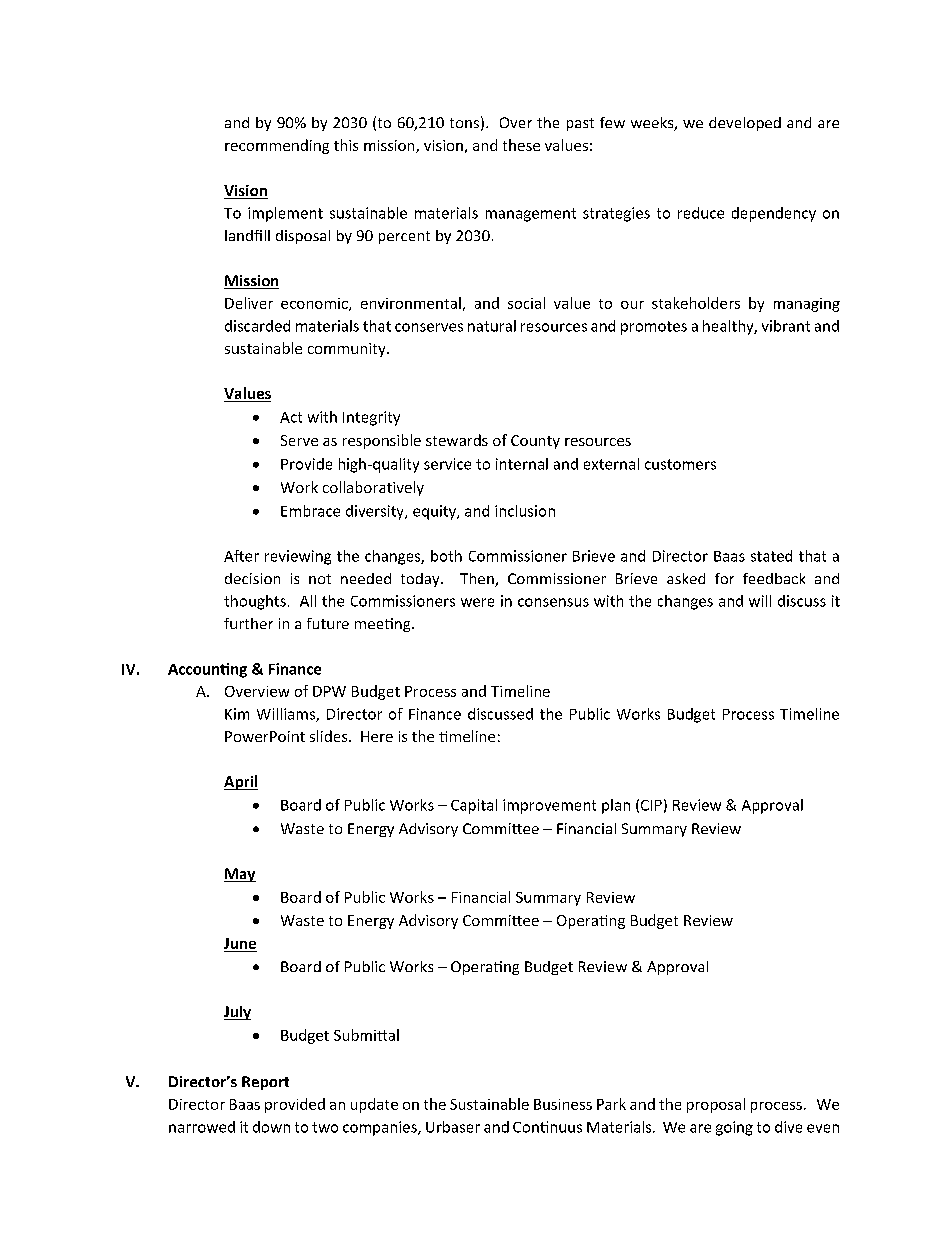  What do you see at coordinates (521, 145) in the screenshot?
I see `these` at bounding box center [521, 145].
